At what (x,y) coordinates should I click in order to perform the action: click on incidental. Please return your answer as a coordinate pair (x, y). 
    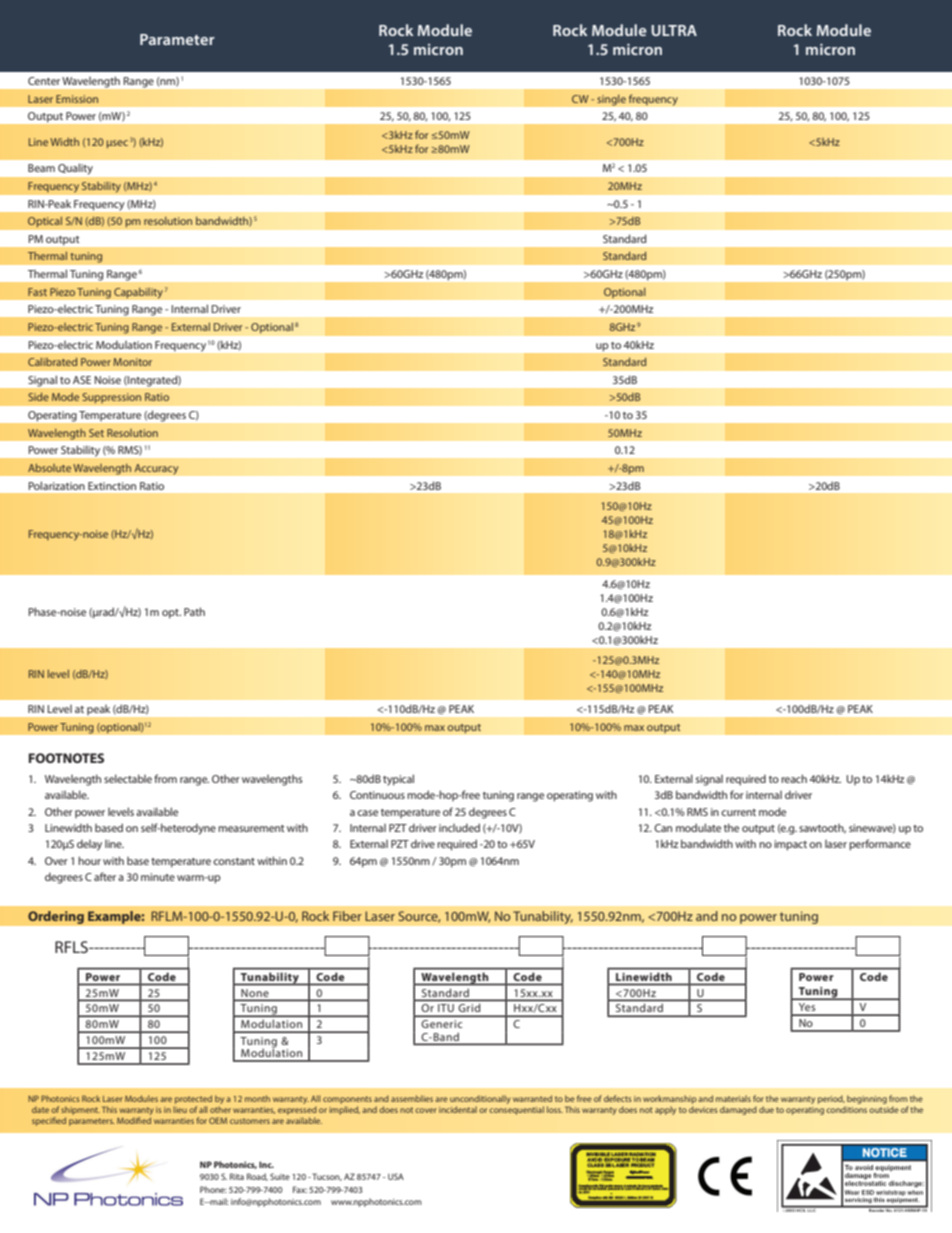
    Looking at the image, I should click on (458, 1109).
